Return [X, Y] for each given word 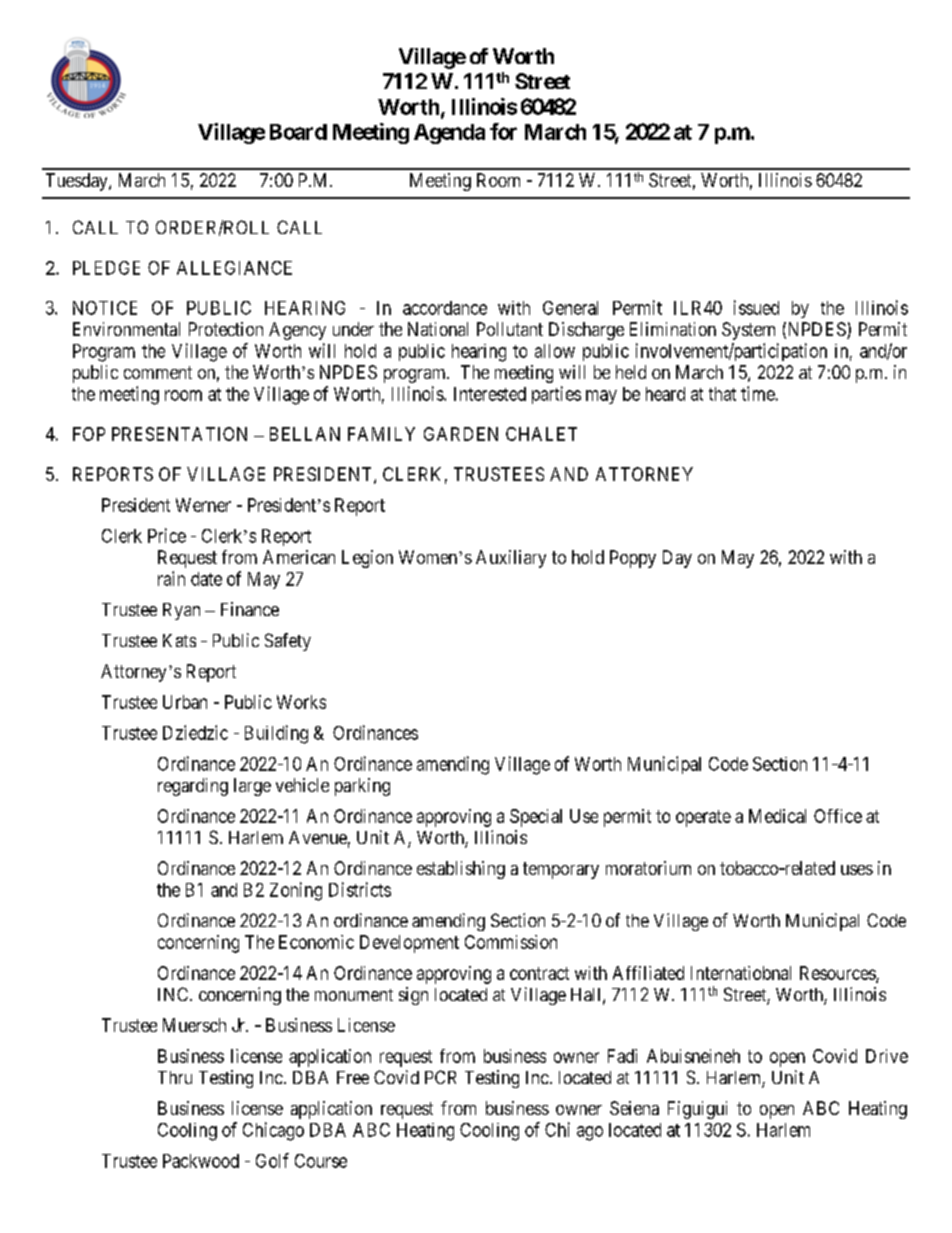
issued [756, 307]
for [503, 131]
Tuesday [78, 182]
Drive [887, 1056]
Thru [175, 1077]
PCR [440, 1077]
